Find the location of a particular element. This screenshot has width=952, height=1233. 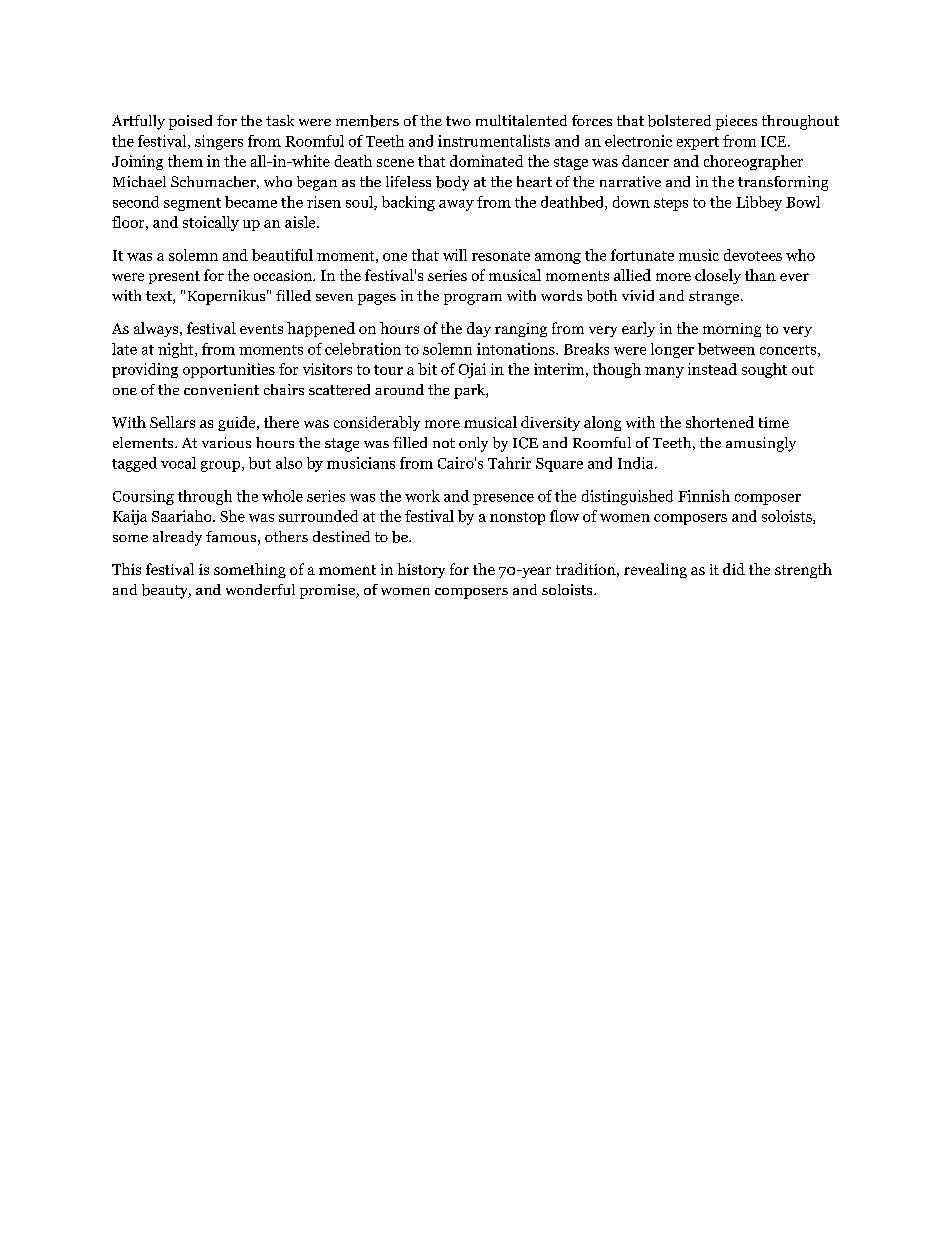

beauty is located at coordinates (166, 591).
